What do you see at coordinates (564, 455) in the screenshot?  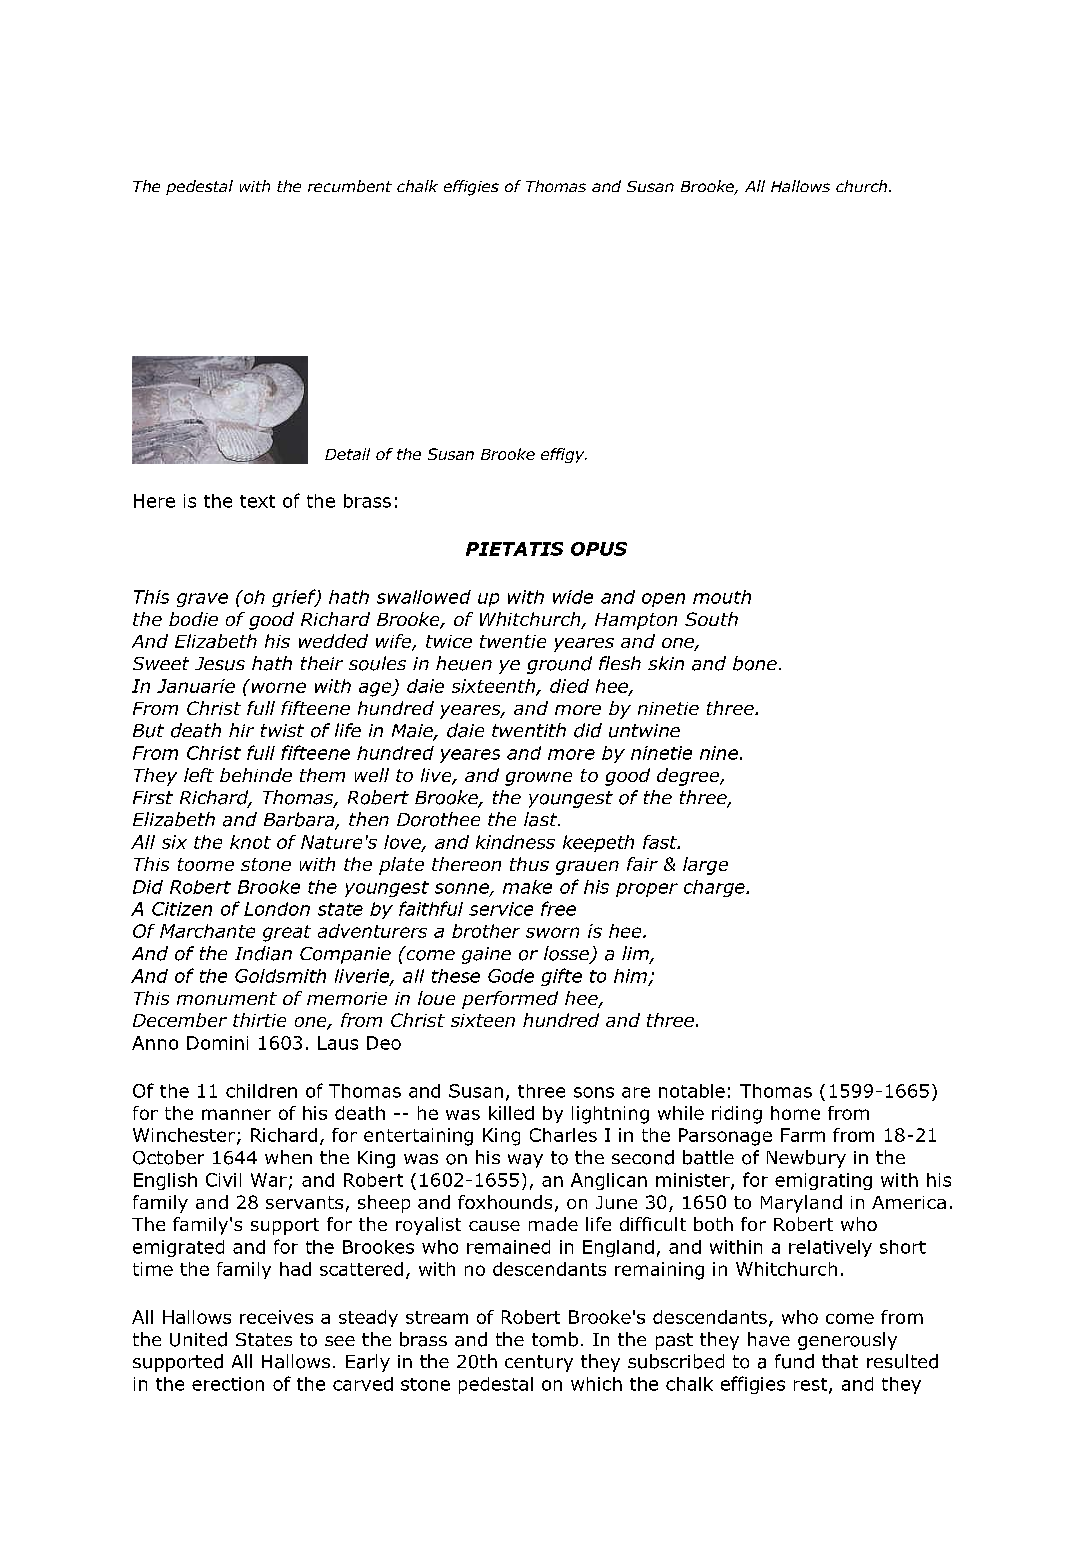 I see `effigy` at bounding box center [564, 455].
